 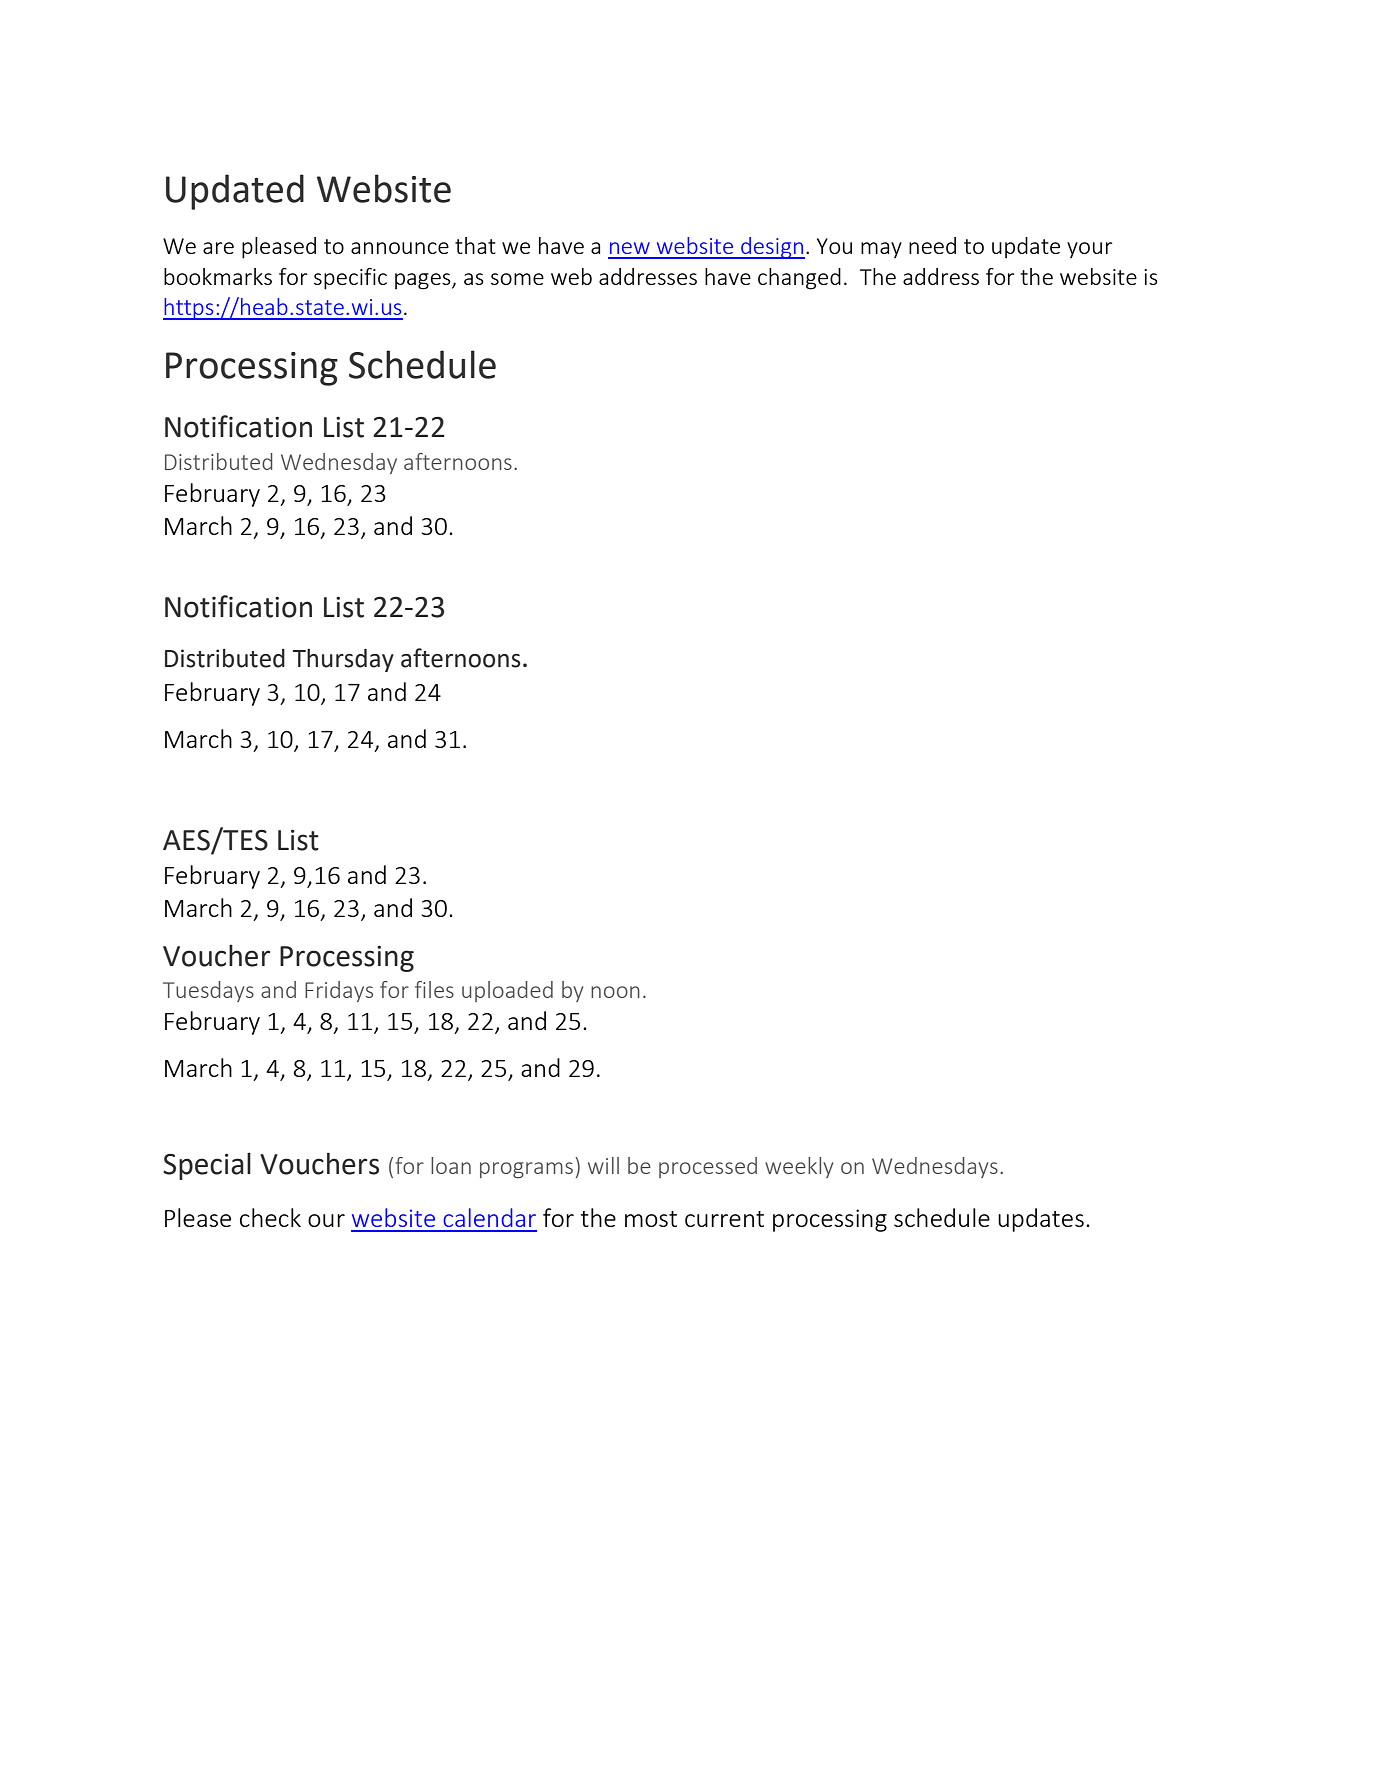 What do you see at coordinates (799, 1167) in the screenshot?
I see `weekly` at bounding box center [799, 1167].
